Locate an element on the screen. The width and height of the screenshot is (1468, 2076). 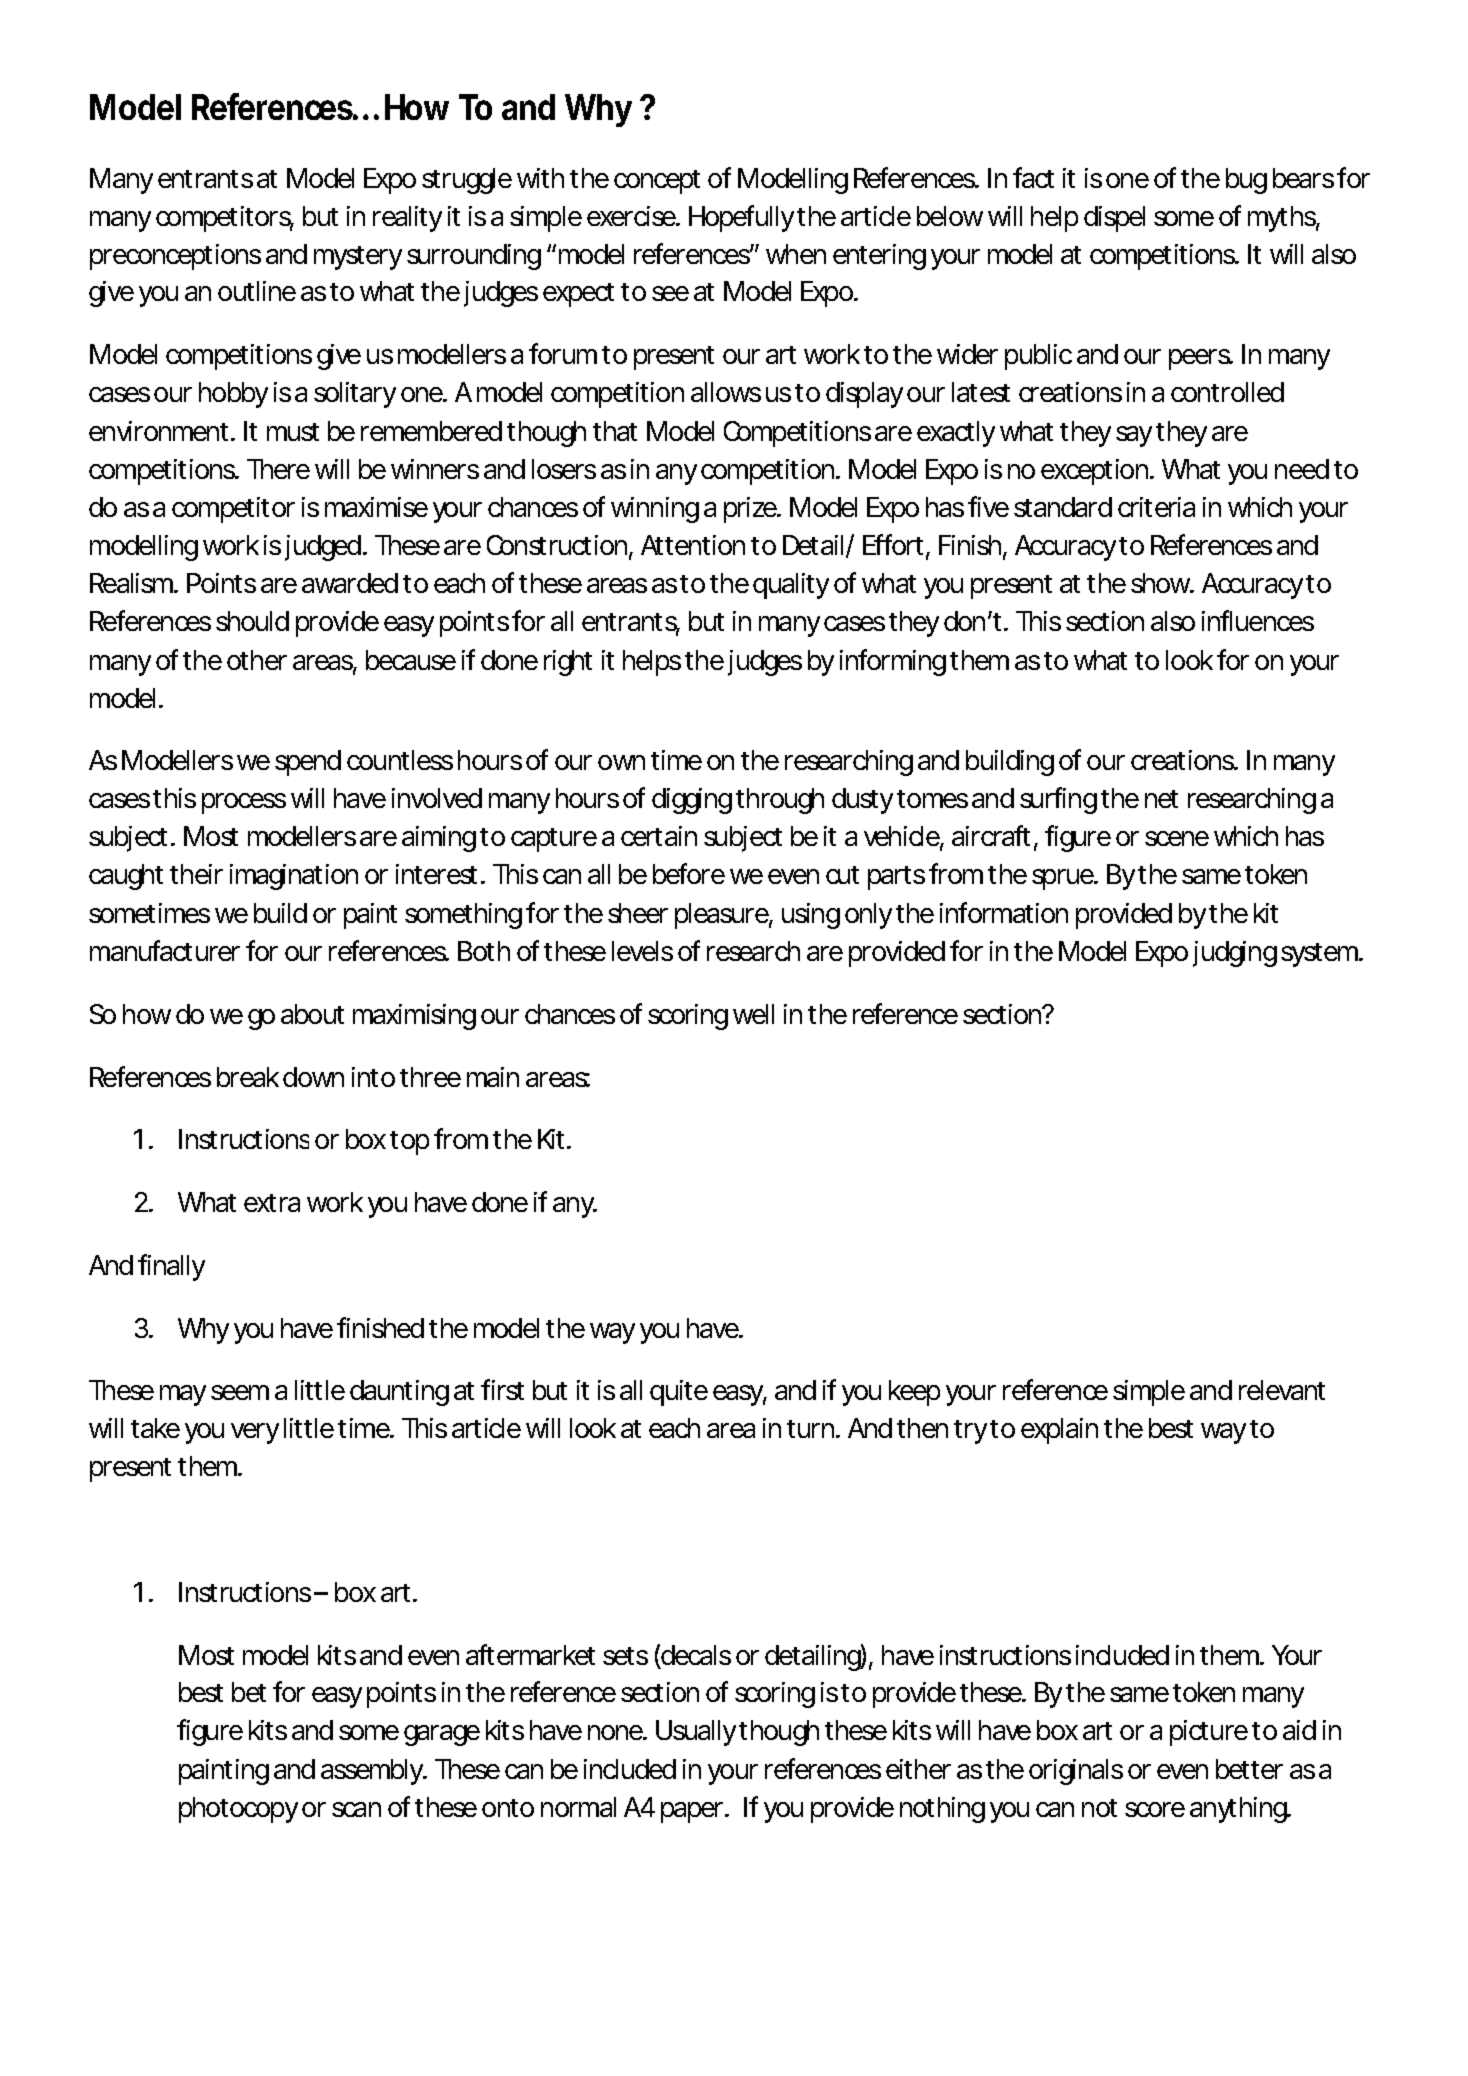
quite is located at coordinates (679, 1393).
